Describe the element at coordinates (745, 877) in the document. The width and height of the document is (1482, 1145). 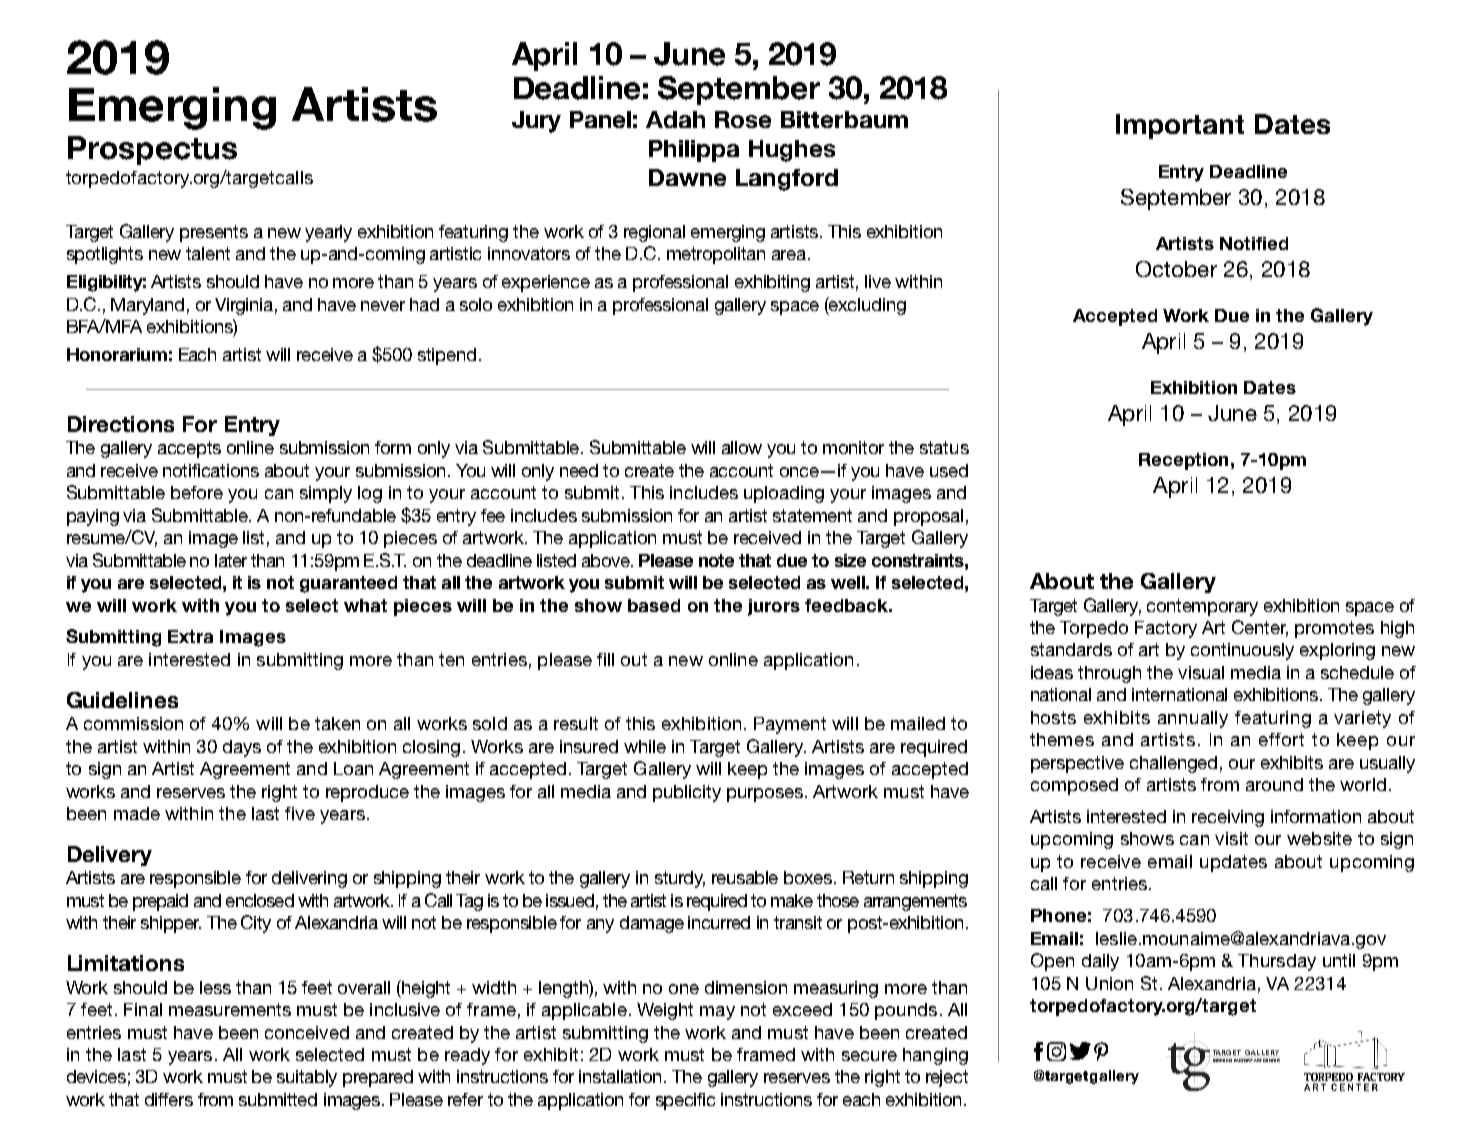
I see `reusable` at that location.
